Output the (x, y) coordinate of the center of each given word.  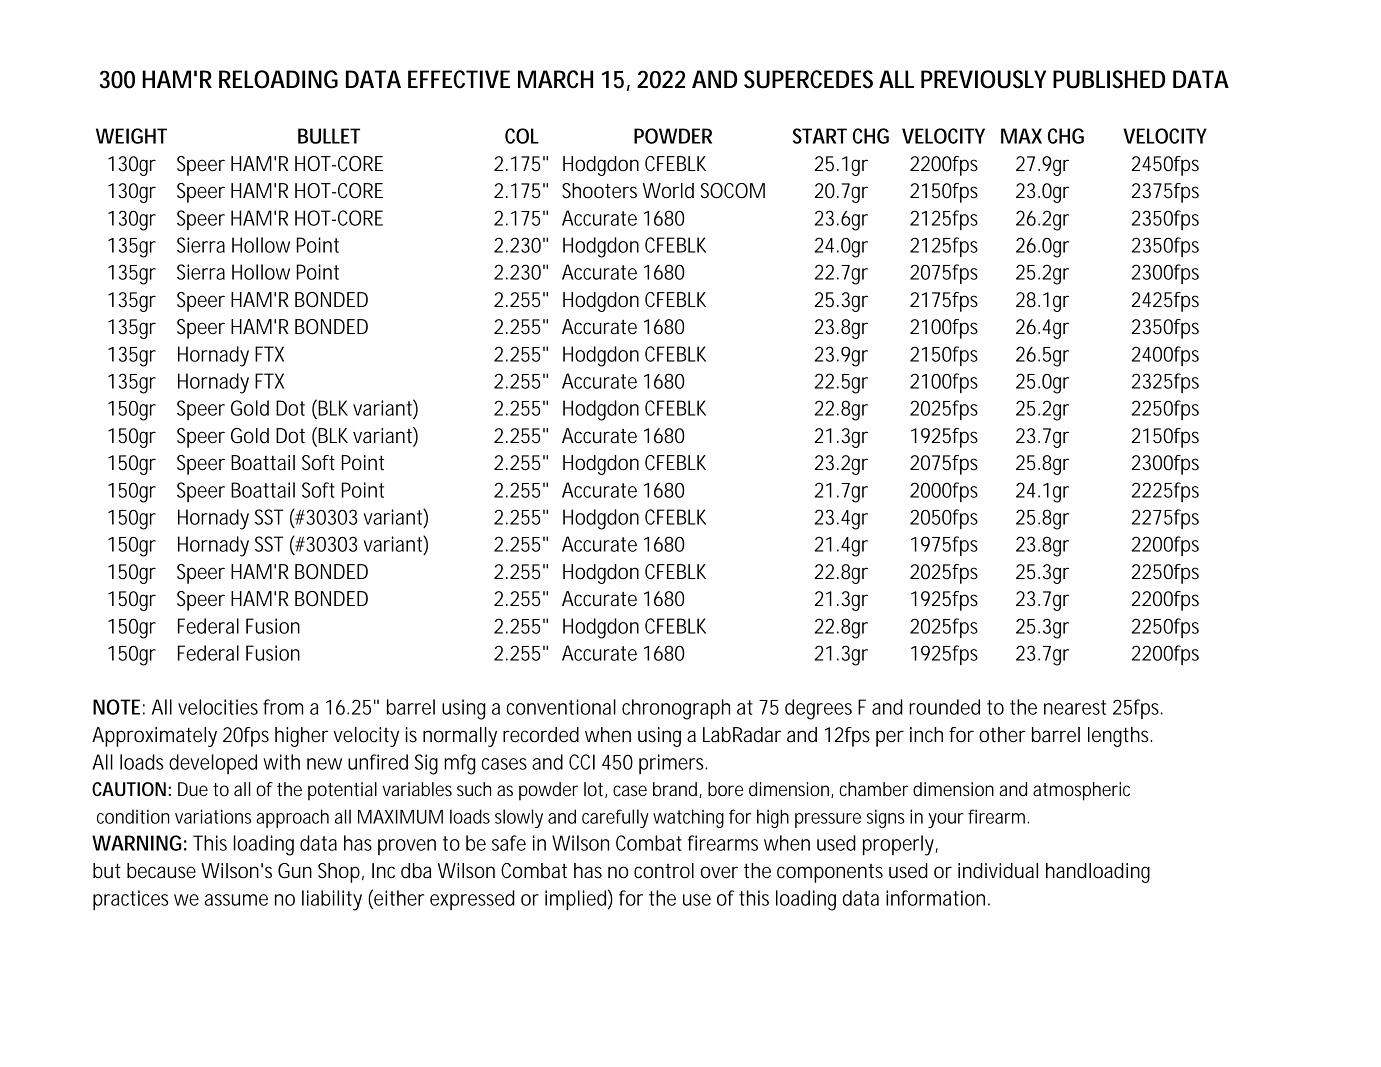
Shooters (599, 191)
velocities (218, 707)
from (283, 707)
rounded (944, 707)
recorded (541, 735)
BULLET (329, 136)
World (668, 191)
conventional (561, 707)
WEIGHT (131, 136)
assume (236, 900)
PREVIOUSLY (983, 79)
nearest (1075, 707)
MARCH (555, 79)
